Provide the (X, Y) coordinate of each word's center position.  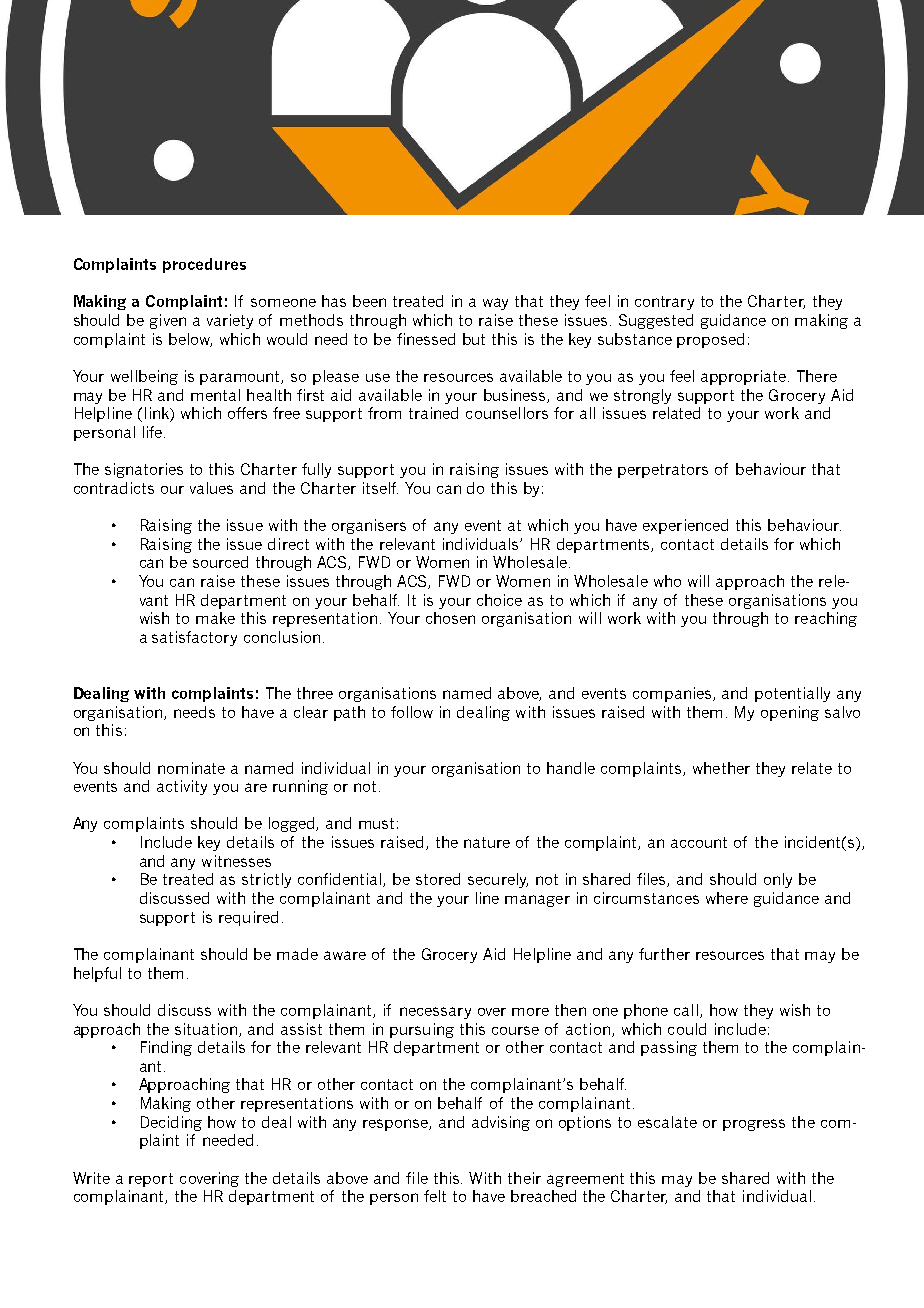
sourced (220, 562)
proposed (710, 340)
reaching (826, 619)
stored (438, 879)
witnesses (236, 861)
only (778, 880)
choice (499, 600)
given (168, 321)
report (151, 1180)
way (495, 304)
